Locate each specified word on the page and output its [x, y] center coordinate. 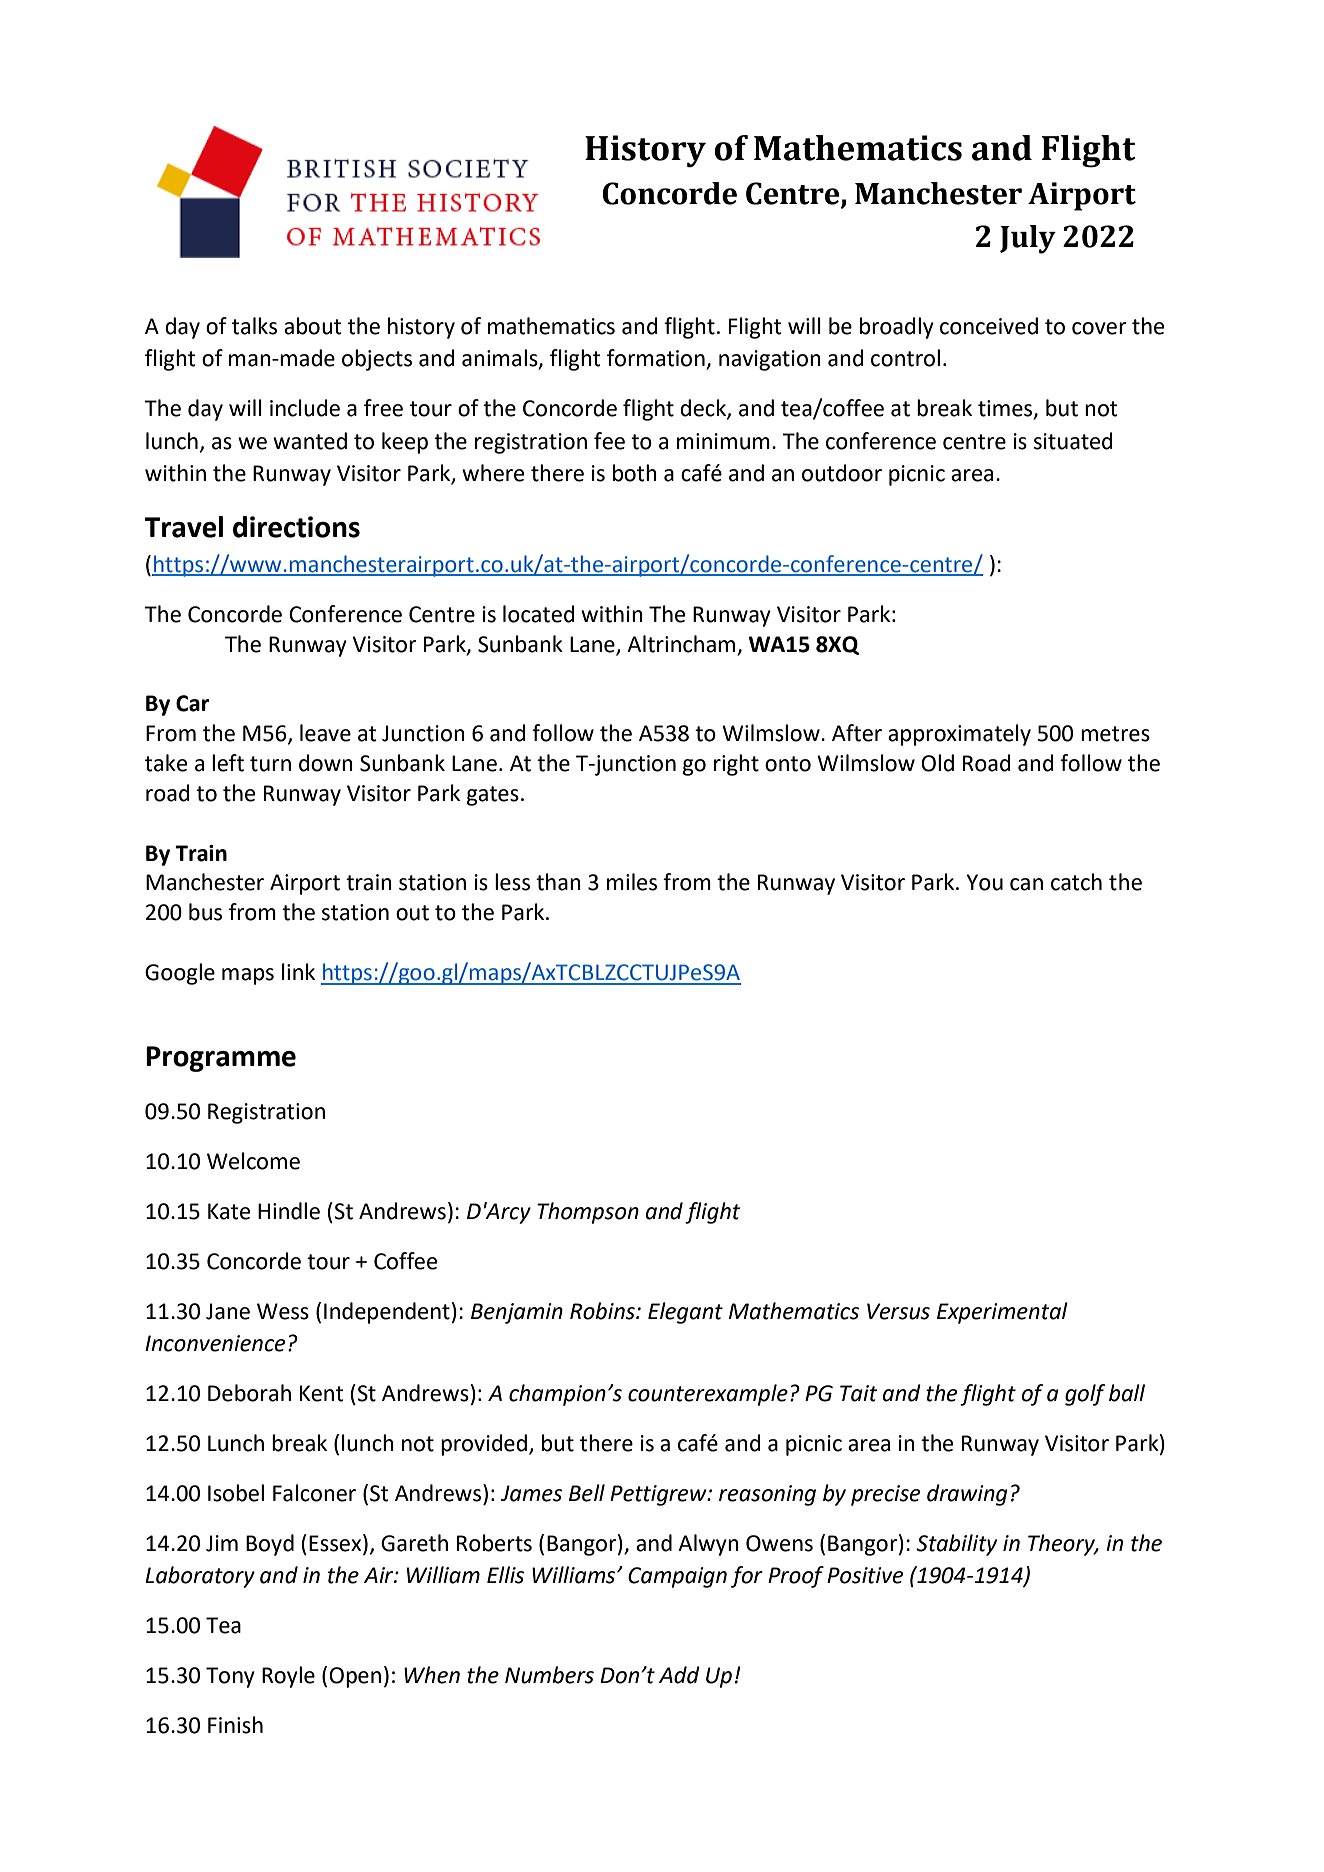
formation [657, 359]
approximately [959, 735]
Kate [229, 1211]
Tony [230, 1677]
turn [270, 764]
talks [254, 326]
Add [679, 1675]
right [736, 765]
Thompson [588, 1213]
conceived [989, 326]
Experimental [1002, 1313]
